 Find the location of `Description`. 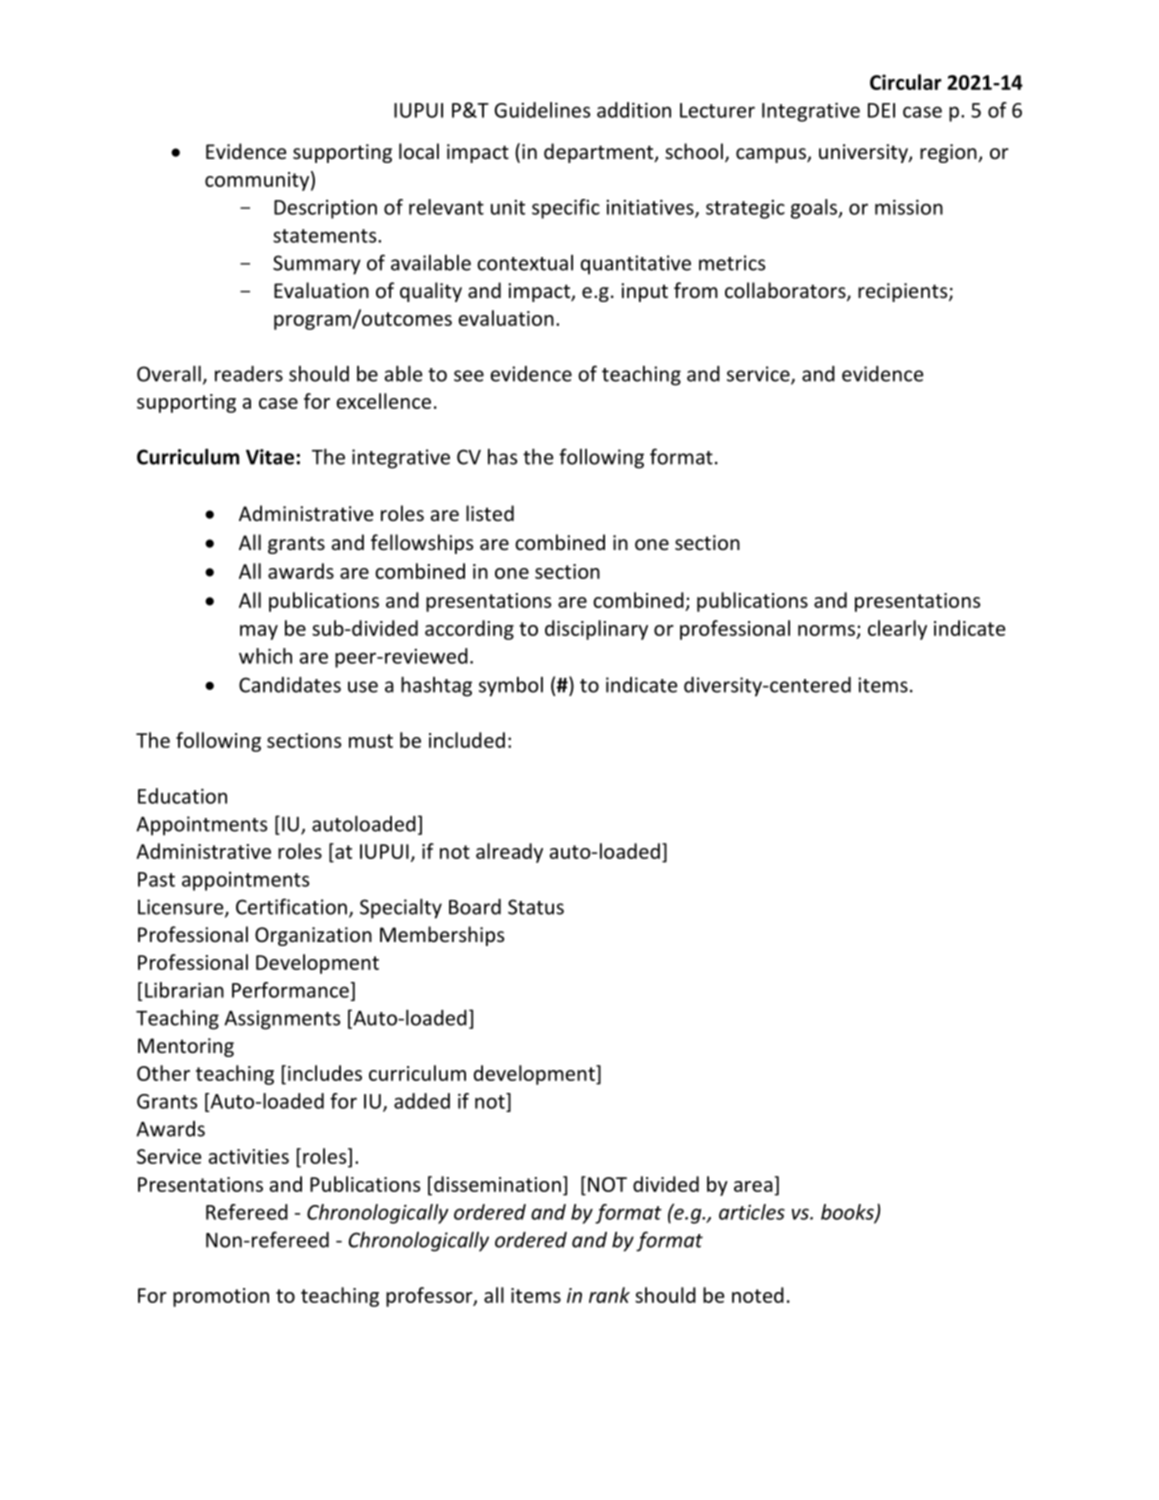

Description is located at coordinates (325, 209).
